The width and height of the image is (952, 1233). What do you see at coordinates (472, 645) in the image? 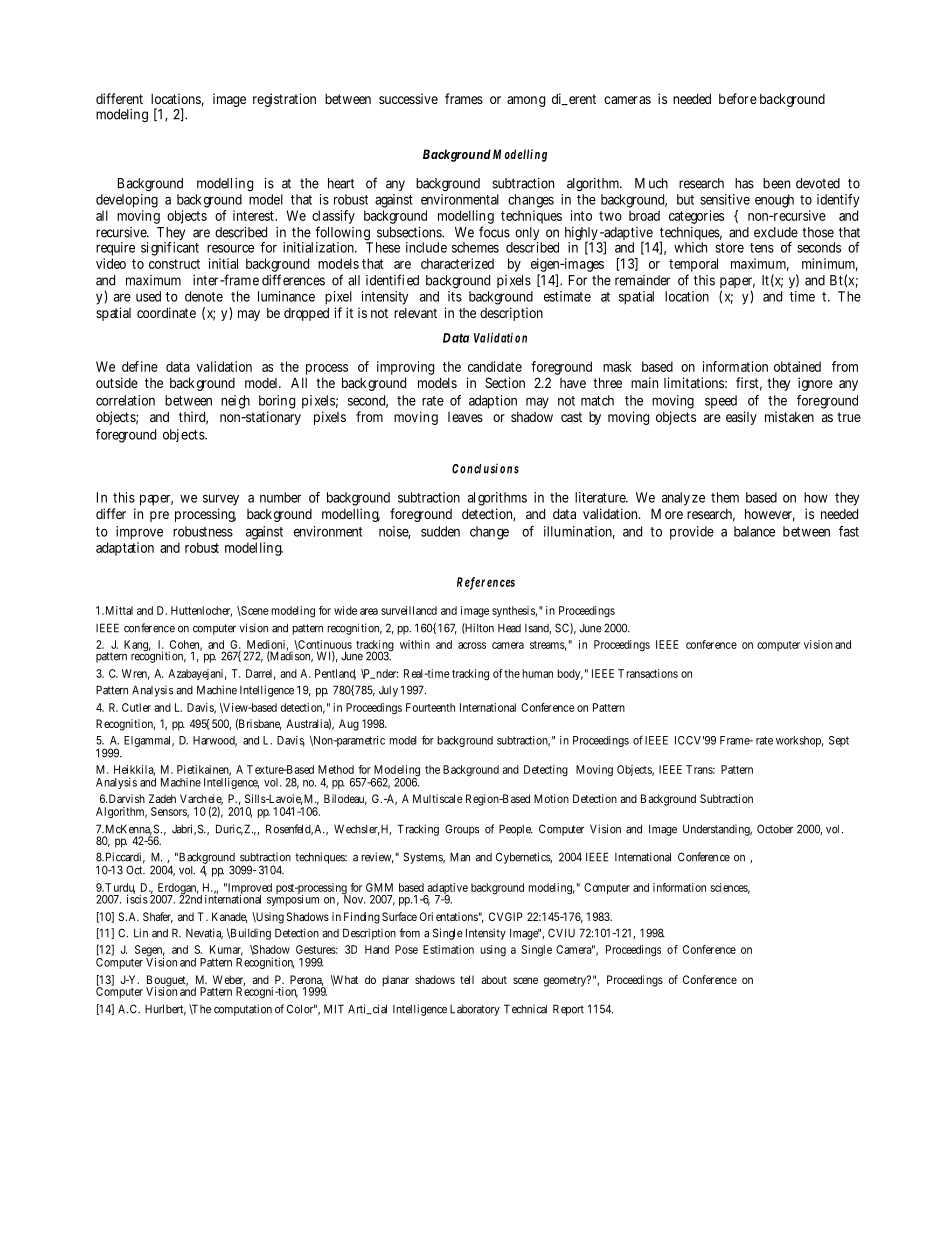
I see `across` at bounding box center [472, 645].
